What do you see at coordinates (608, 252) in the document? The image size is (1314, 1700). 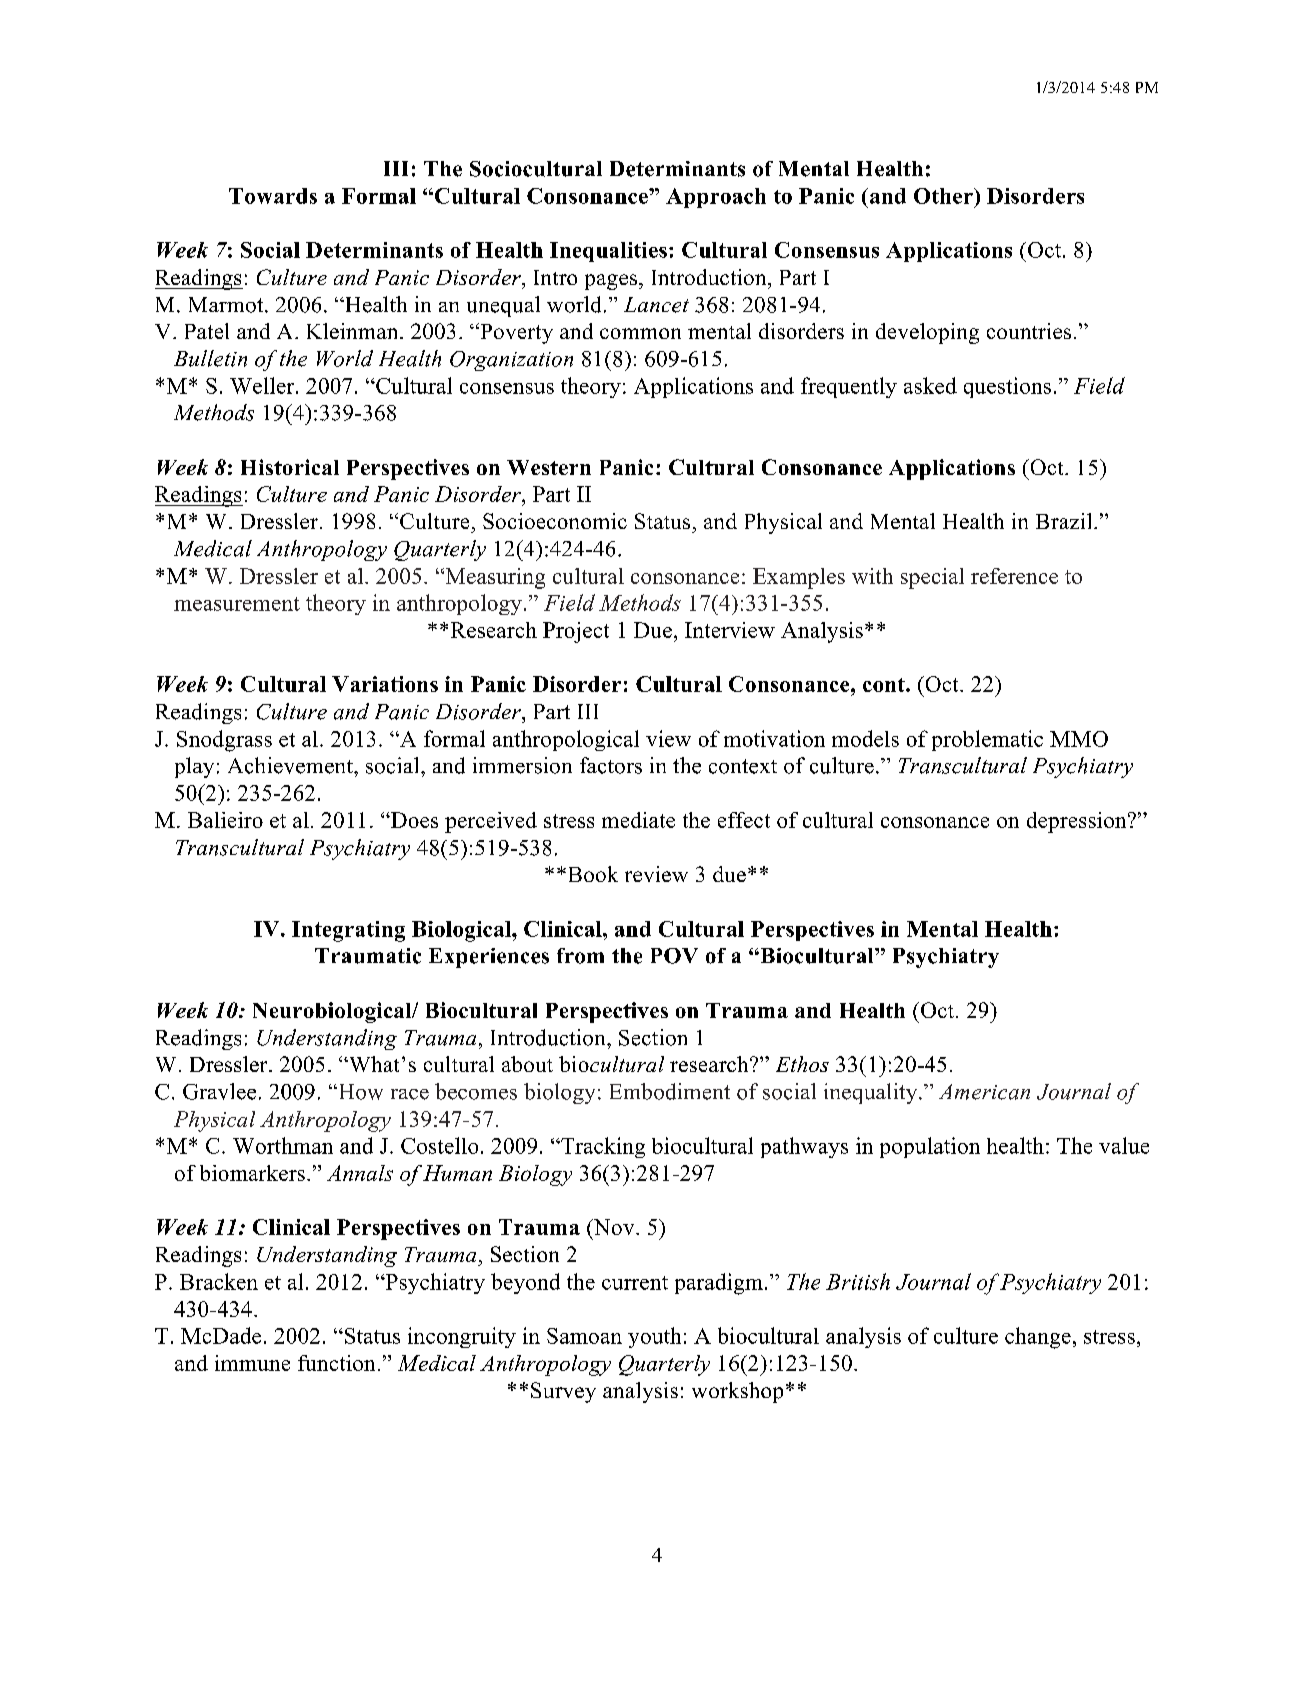 I see `Inequalities` at bounding box center [608, 252].
